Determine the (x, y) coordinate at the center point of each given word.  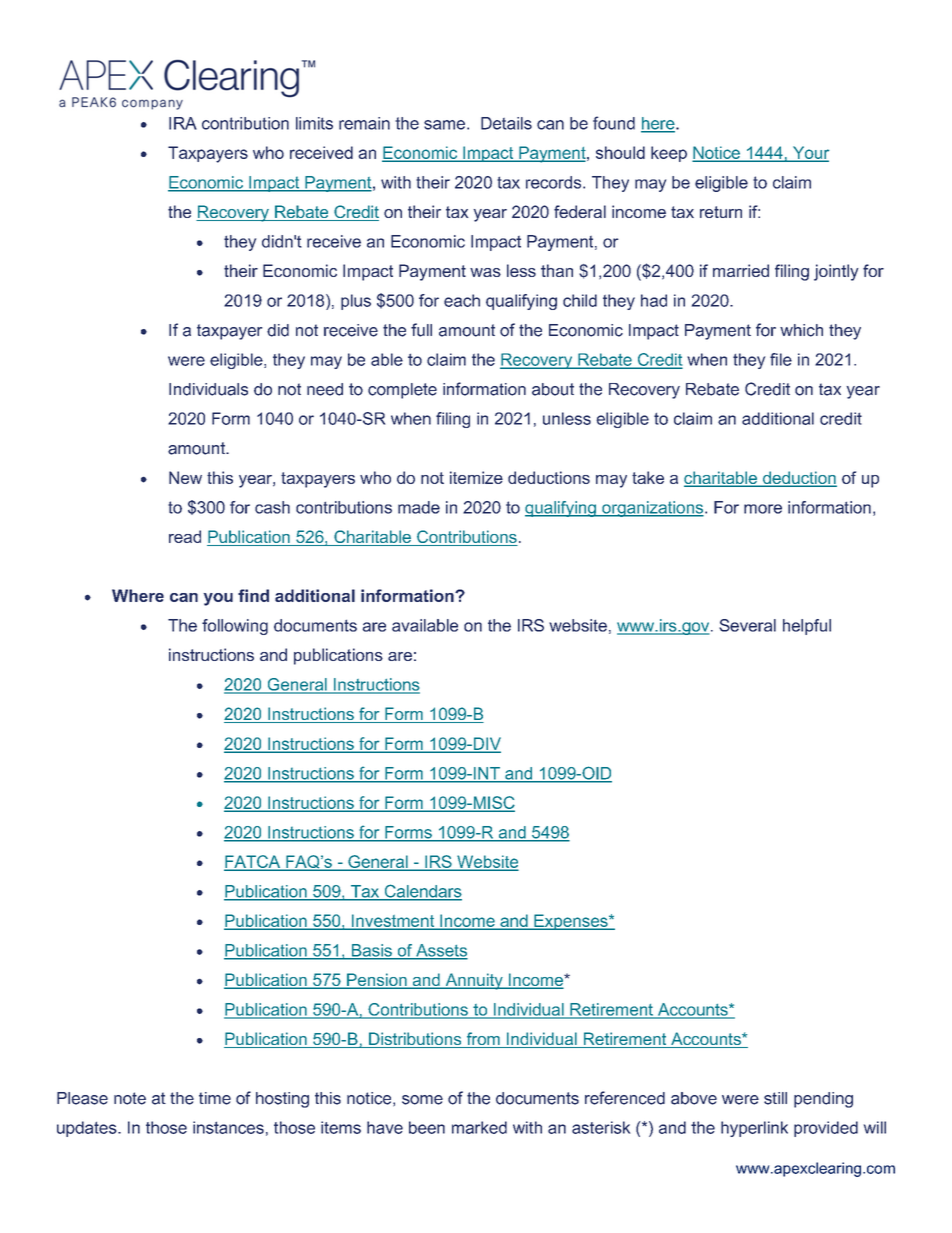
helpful (807, 627)
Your (810, 153)
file (781, 359)
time (215, 1098)
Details (506, 123)
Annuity (474, 981)
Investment (393, 921)
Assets (441, 951)
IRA (183, 123)
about (553, 389)
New (185, 477)
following (235, 627)
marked (479, 1127)
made (419, 507)
